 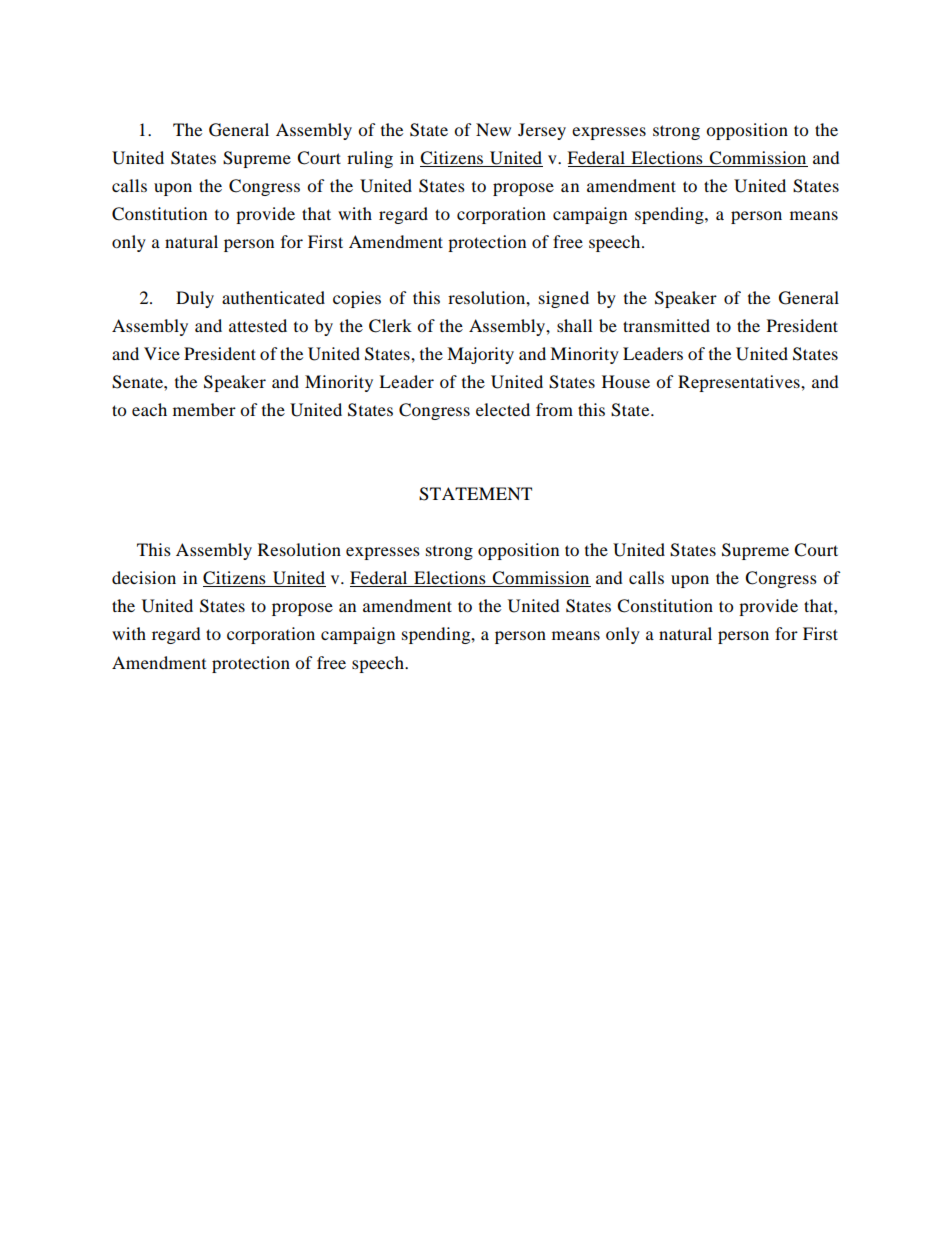 What do you see at coordinates (542, 131) in the screenshot?
I see `Jersey` at bounding box center [542, 131].
